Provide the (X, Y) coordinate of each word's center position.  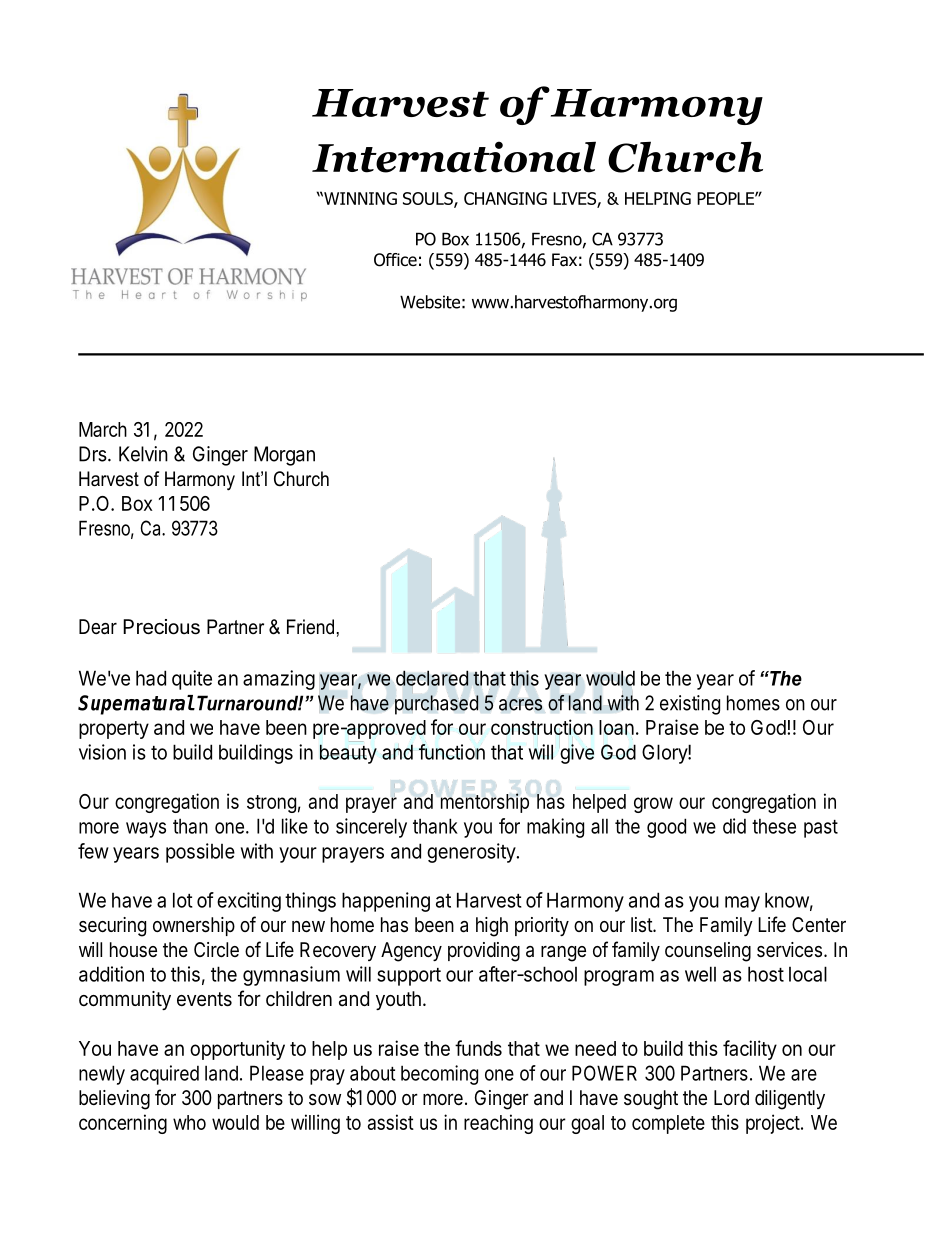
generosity (472, 853)
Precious (161, 627)
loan (616, 727)
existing (690, 705)
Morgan (284, 456)
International (454, 157)
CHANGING (505, 198)
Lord (731, 1097)
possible (200, 853)
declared (432, 679)
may (742, 904)
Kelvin (143, 454)
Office (395, 260)
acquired (164, 1075)
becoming (439, 1075)
